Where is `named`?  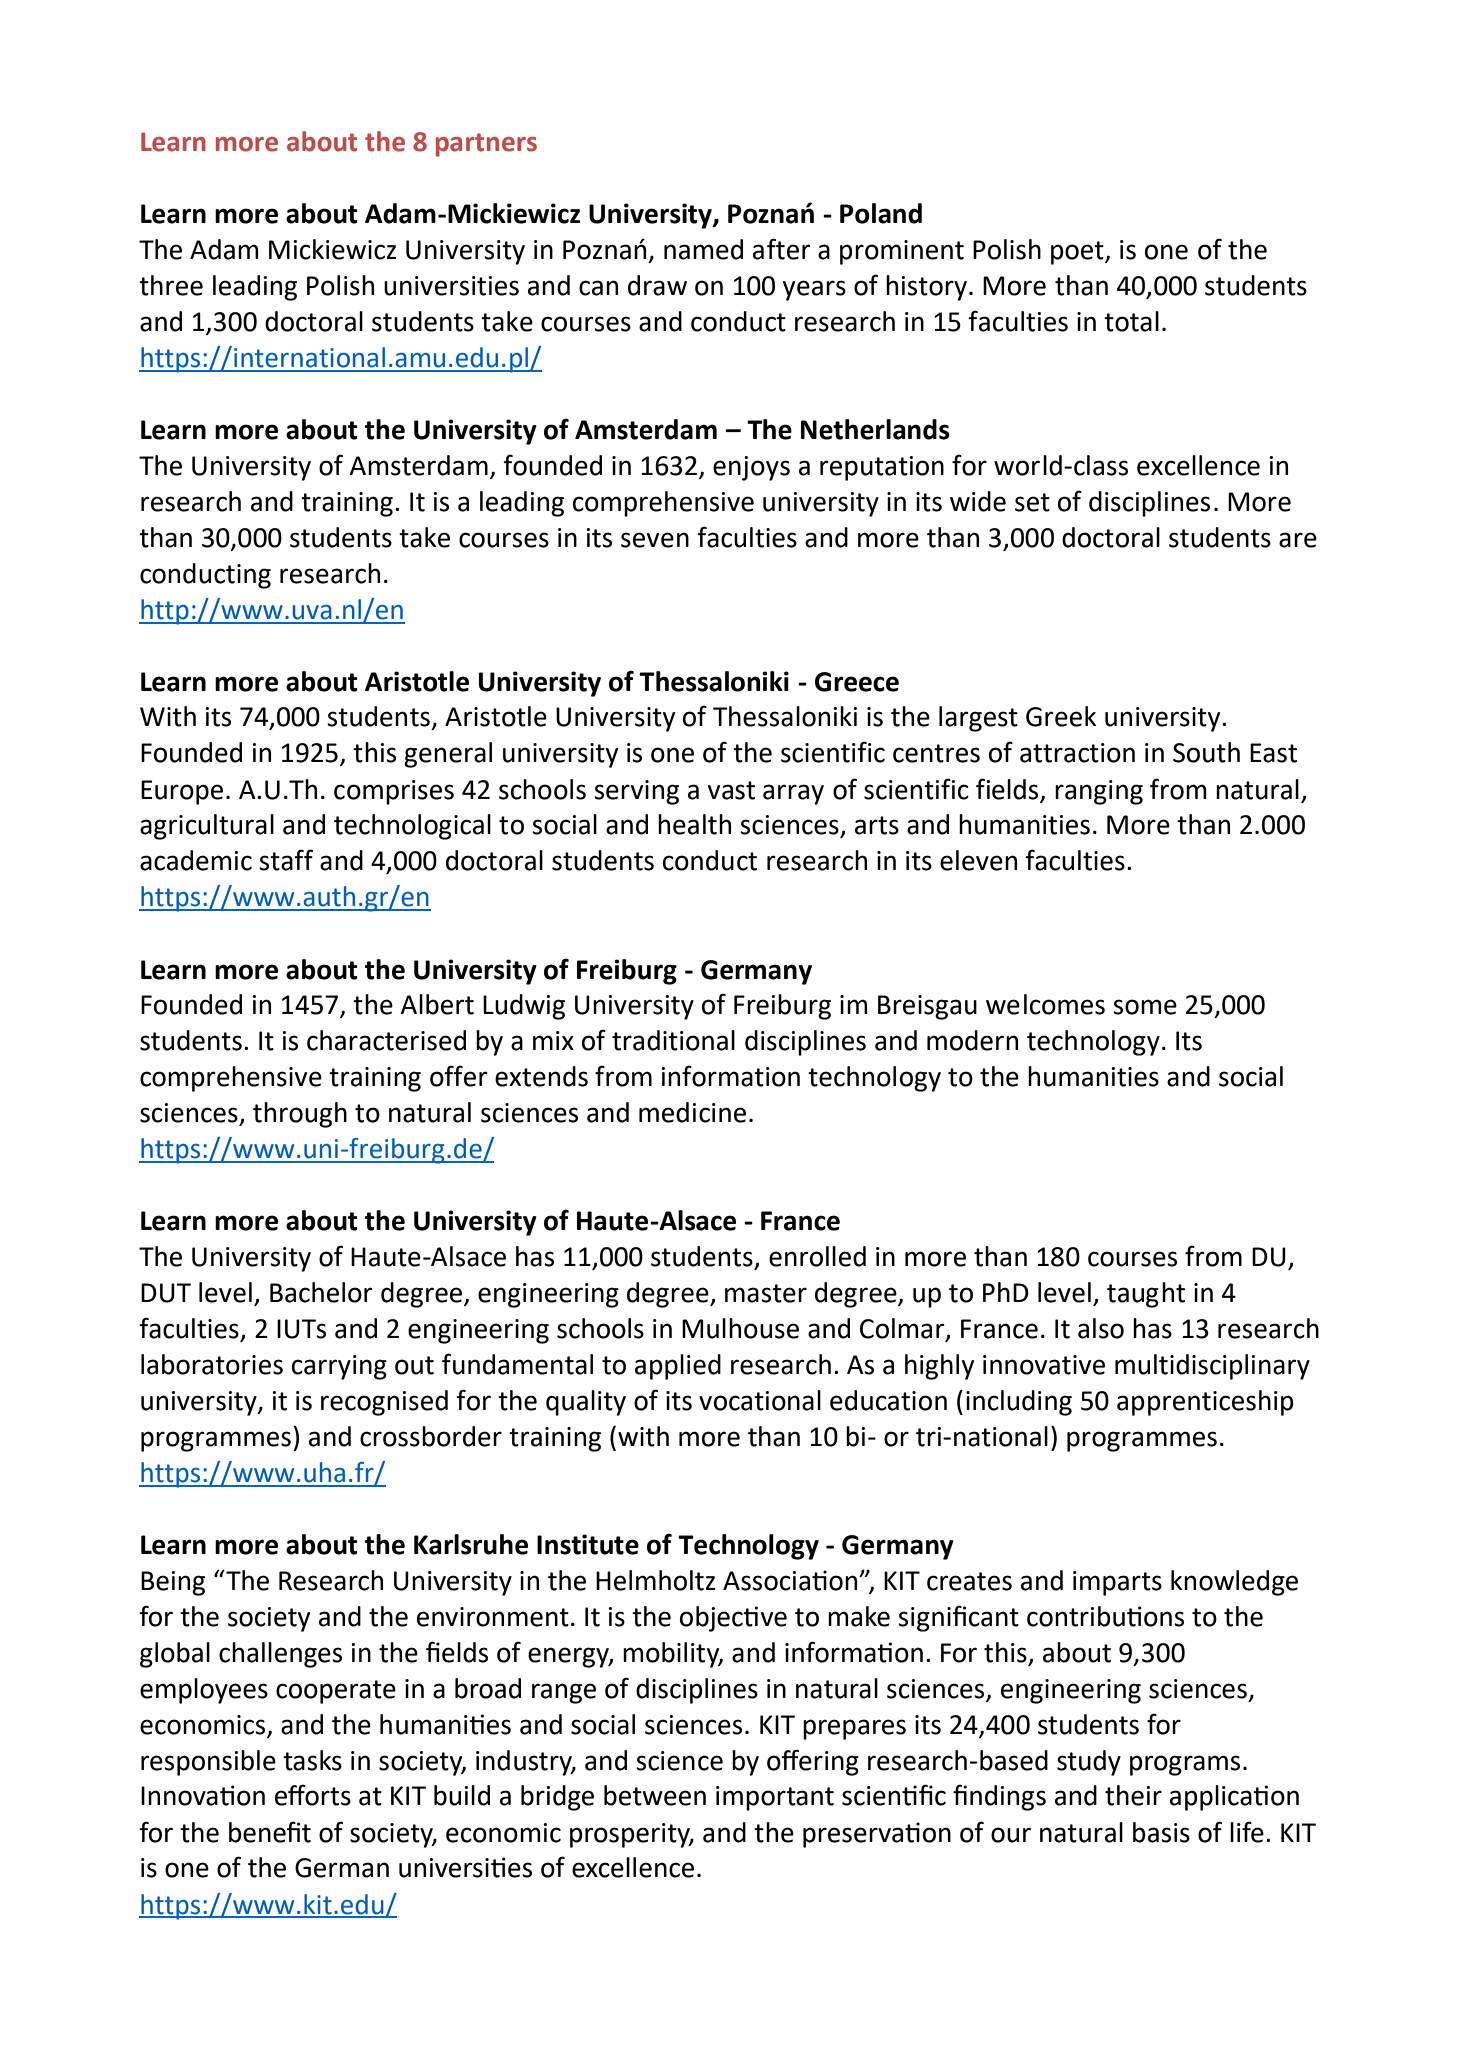 named is located at coordinates (703, 249).
